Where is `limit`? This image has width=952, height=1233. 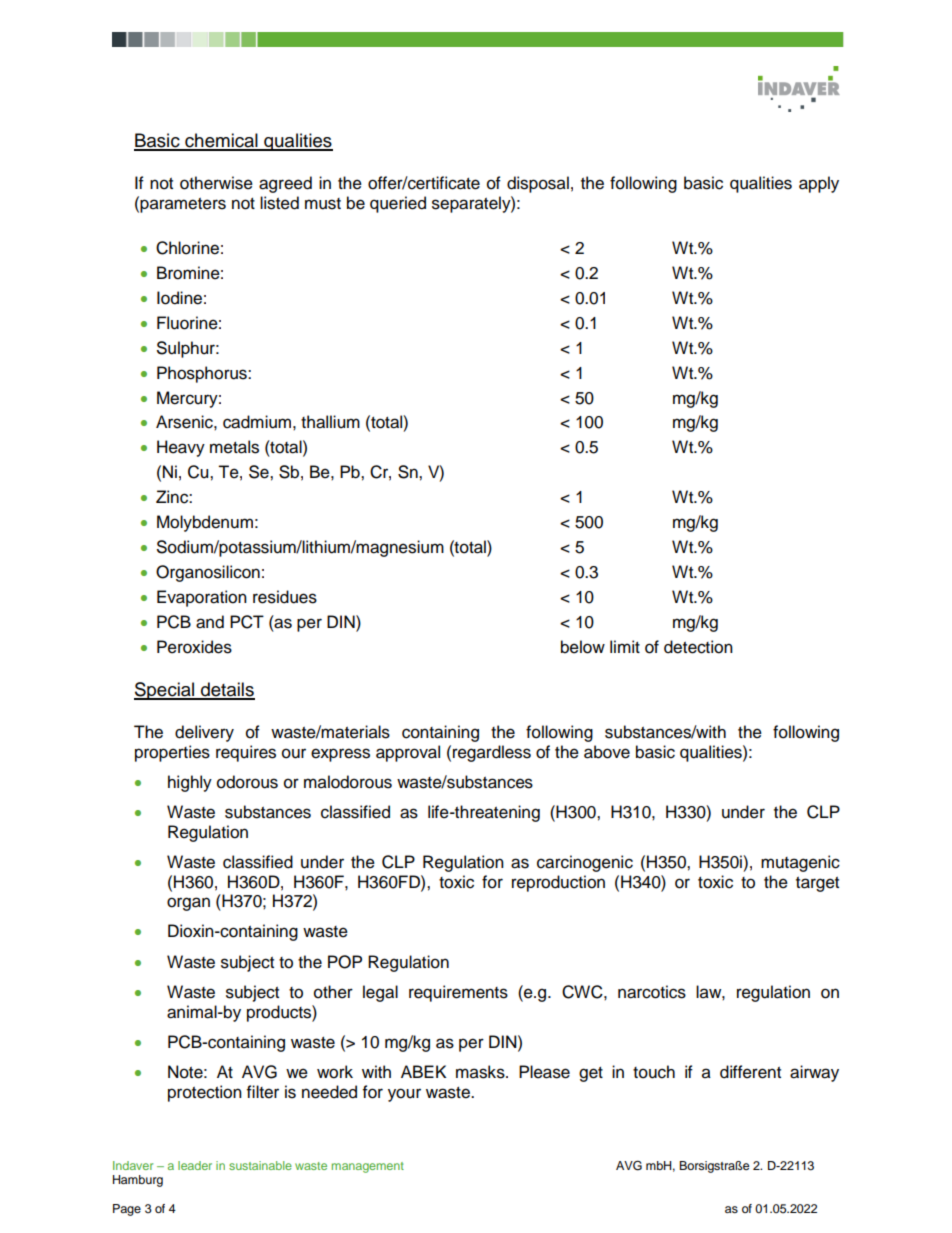
limit is located at coordinates (625, 646).
